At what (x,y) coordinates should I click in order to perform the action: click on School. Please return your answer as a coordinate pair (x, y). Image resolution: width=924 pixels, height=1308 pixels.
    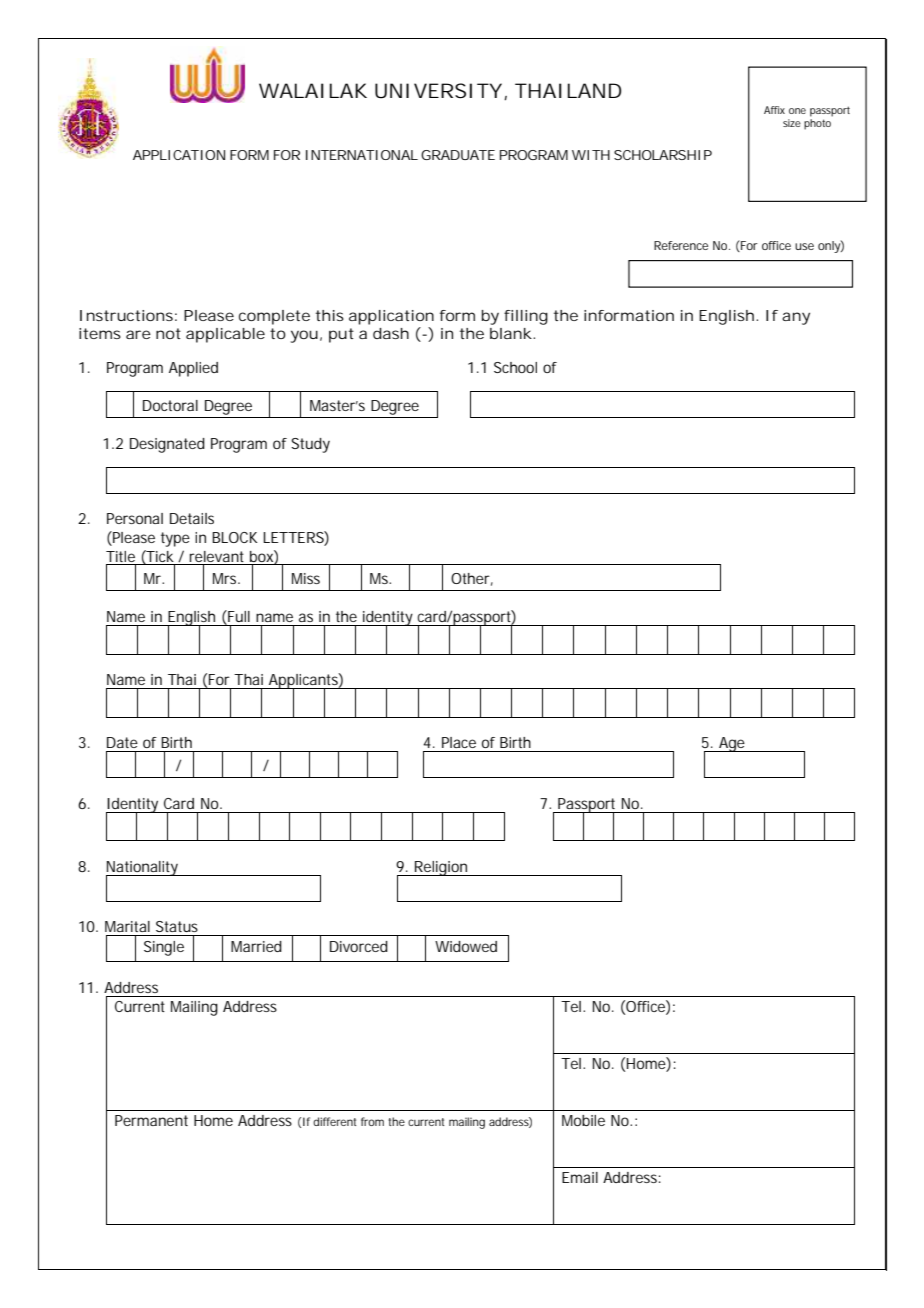
    Looking at the image, I should click on (515, 367).
